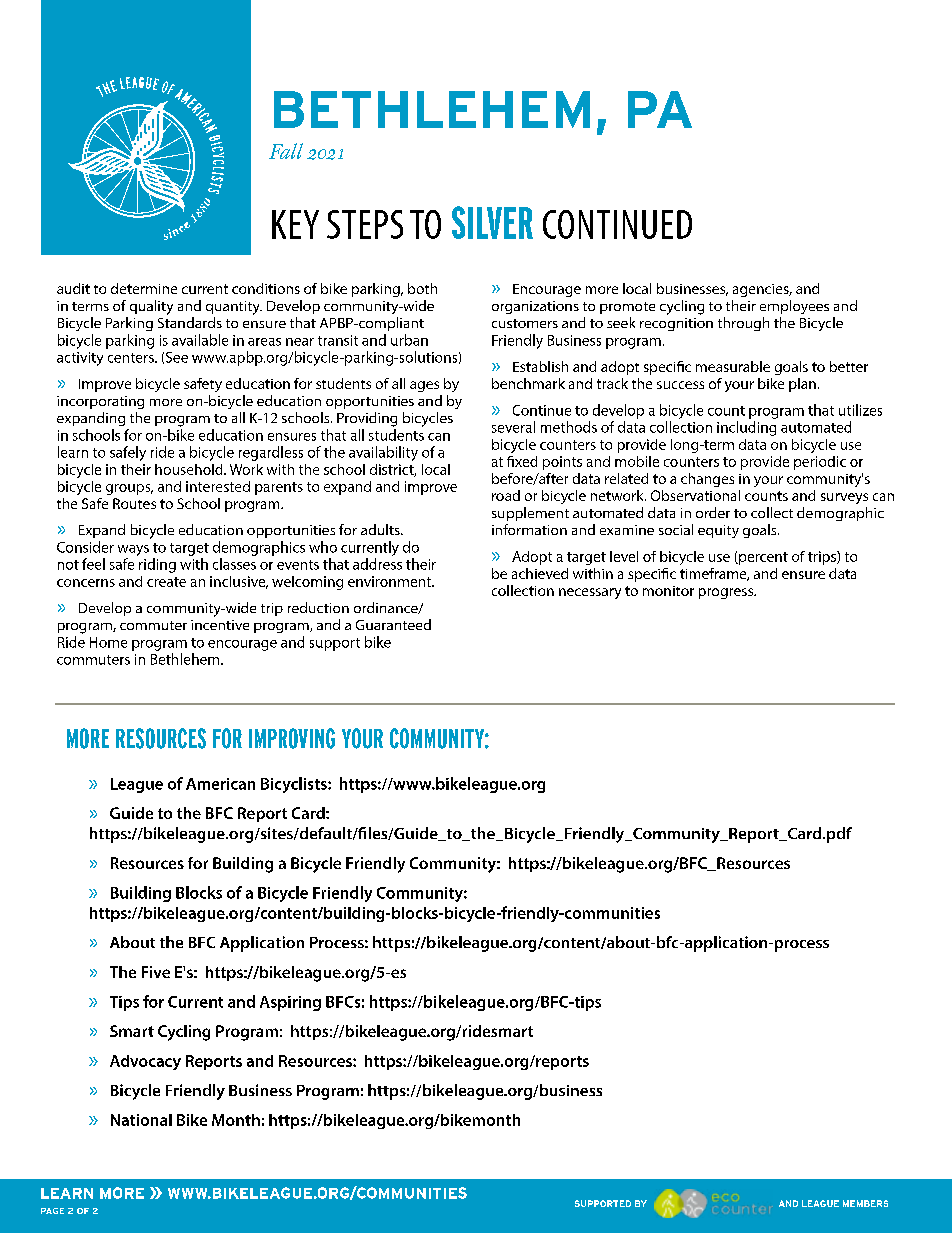  Describe the element at coordinates (794, 307) in the screenshot. I see `employees` at that location.
